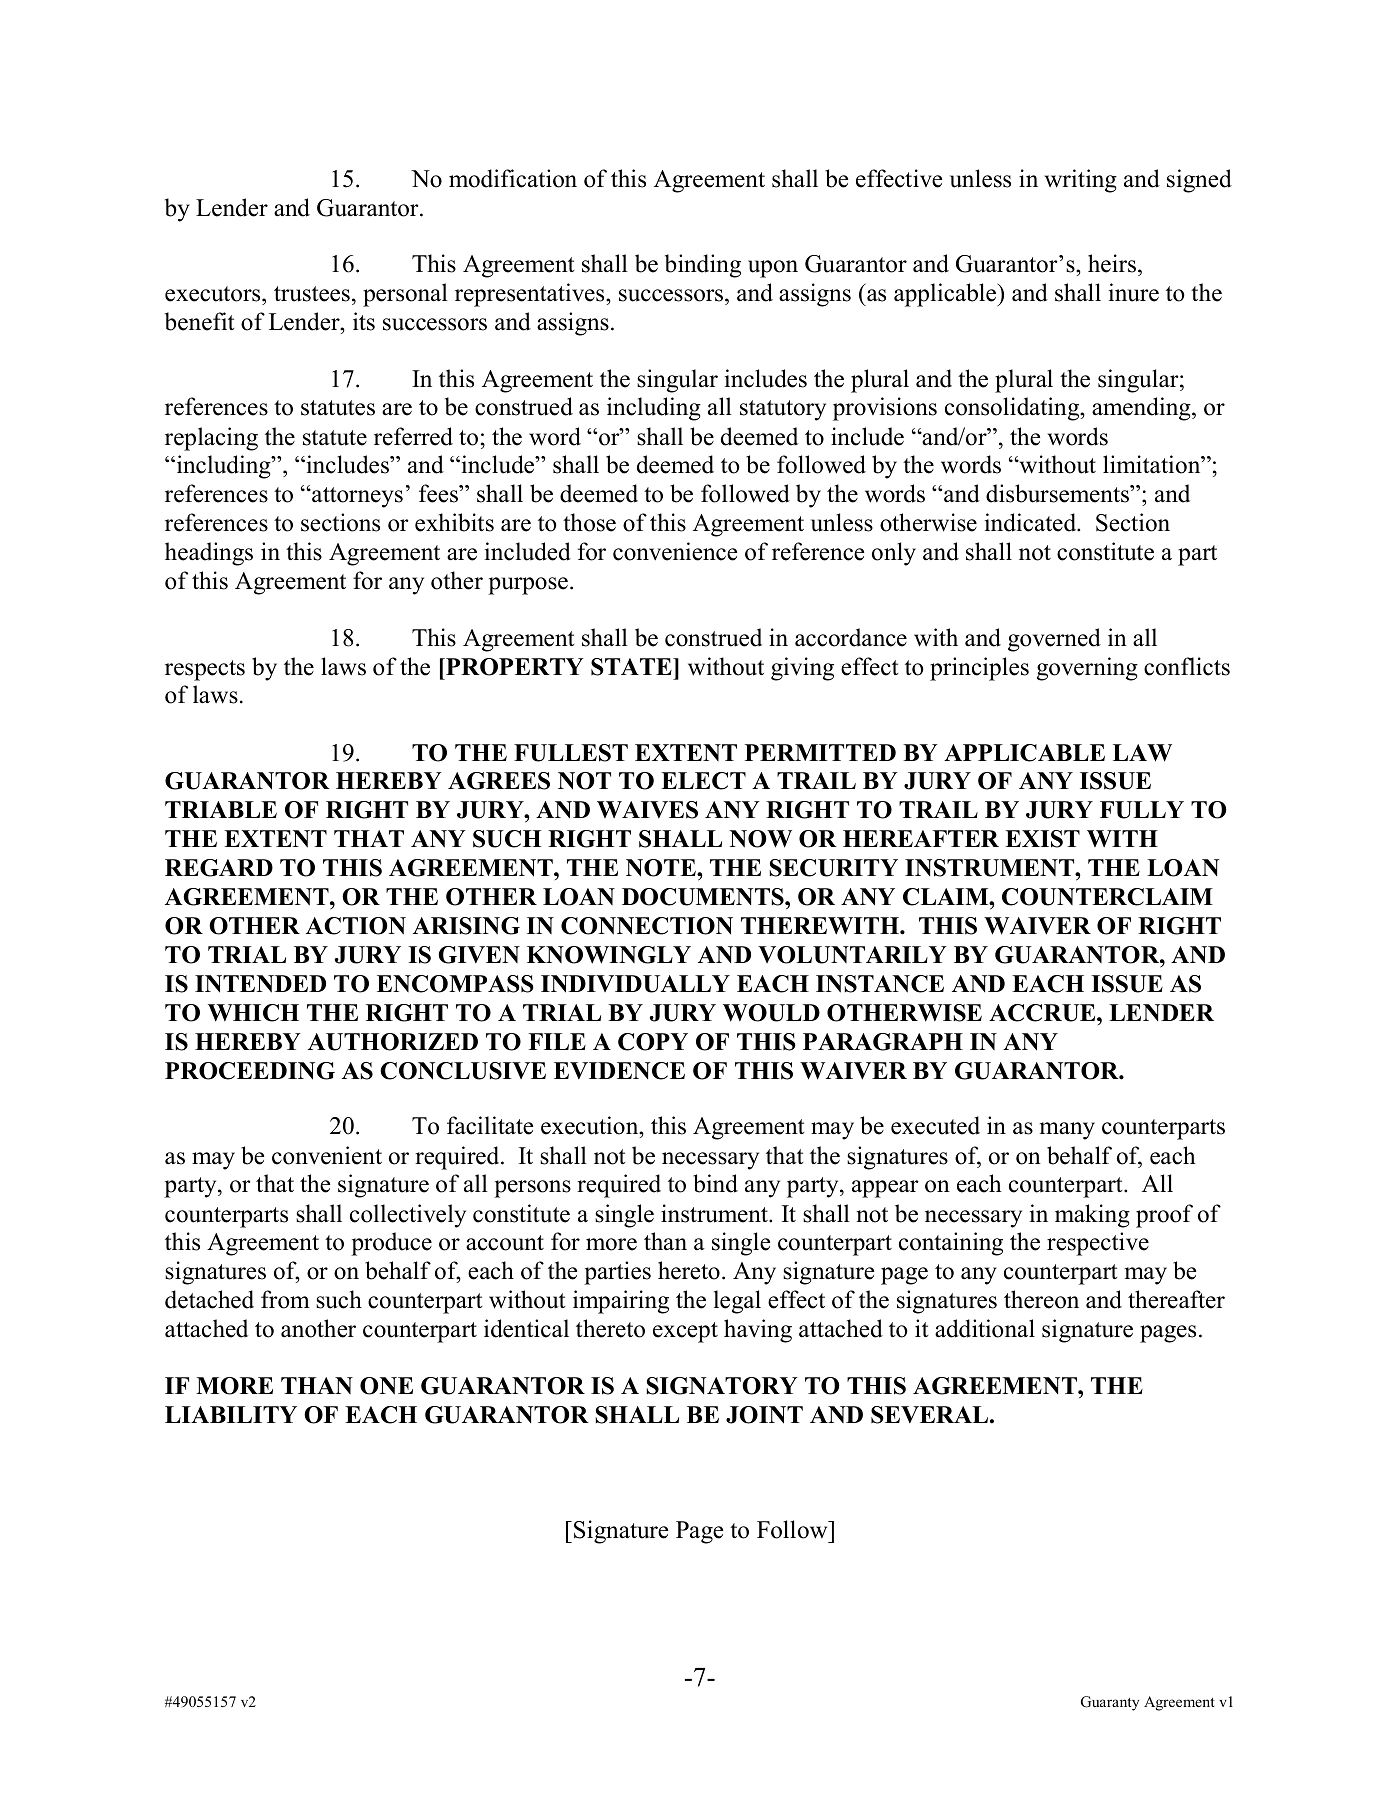 This screenshot has height=1812, width=1400. Describe the element at coordinates (285, 1299) in the screenshot. I see `from` at that location.
